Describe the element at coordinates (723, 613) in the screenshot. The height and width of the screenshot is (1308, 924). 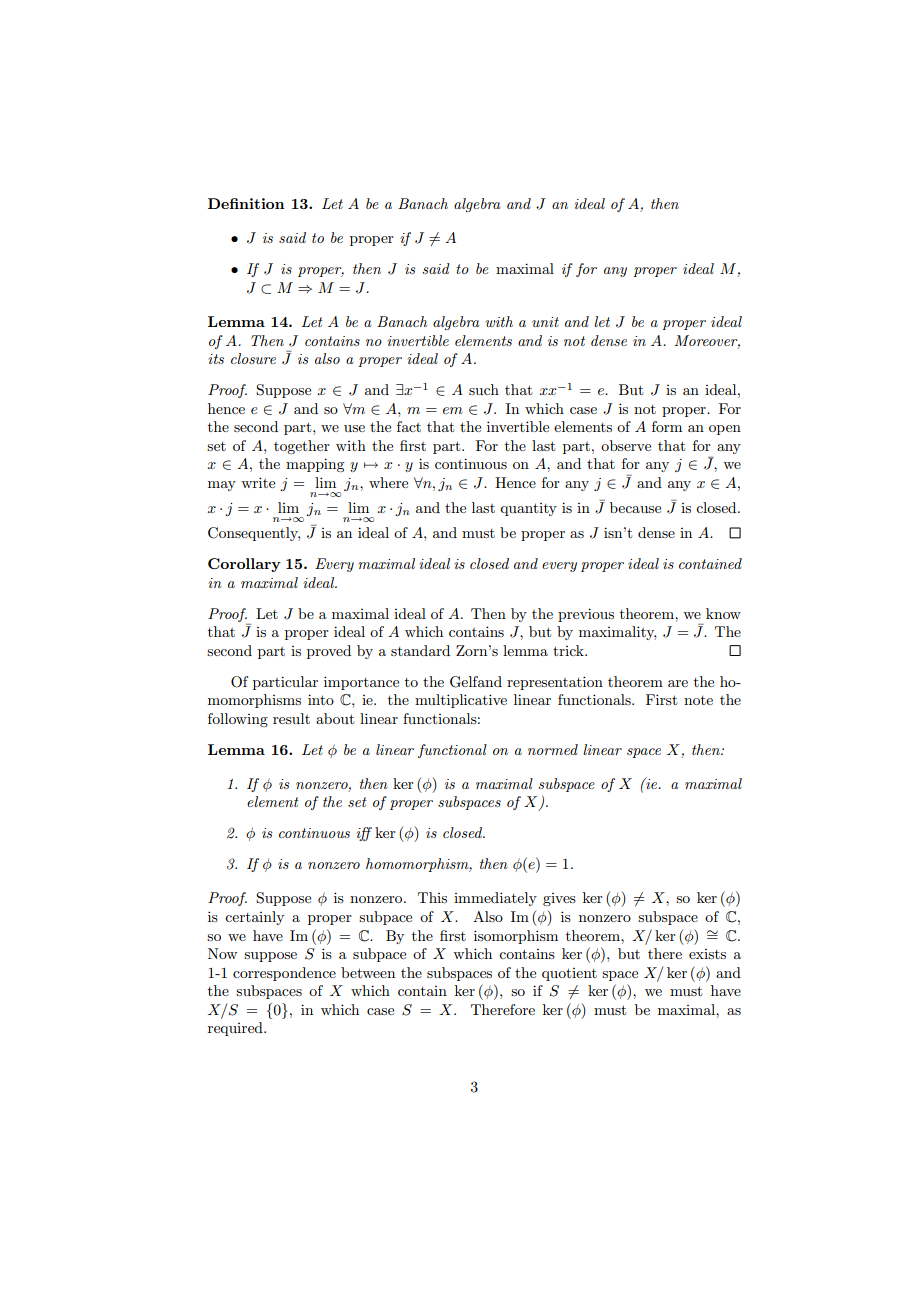
I see `know` at that location.
